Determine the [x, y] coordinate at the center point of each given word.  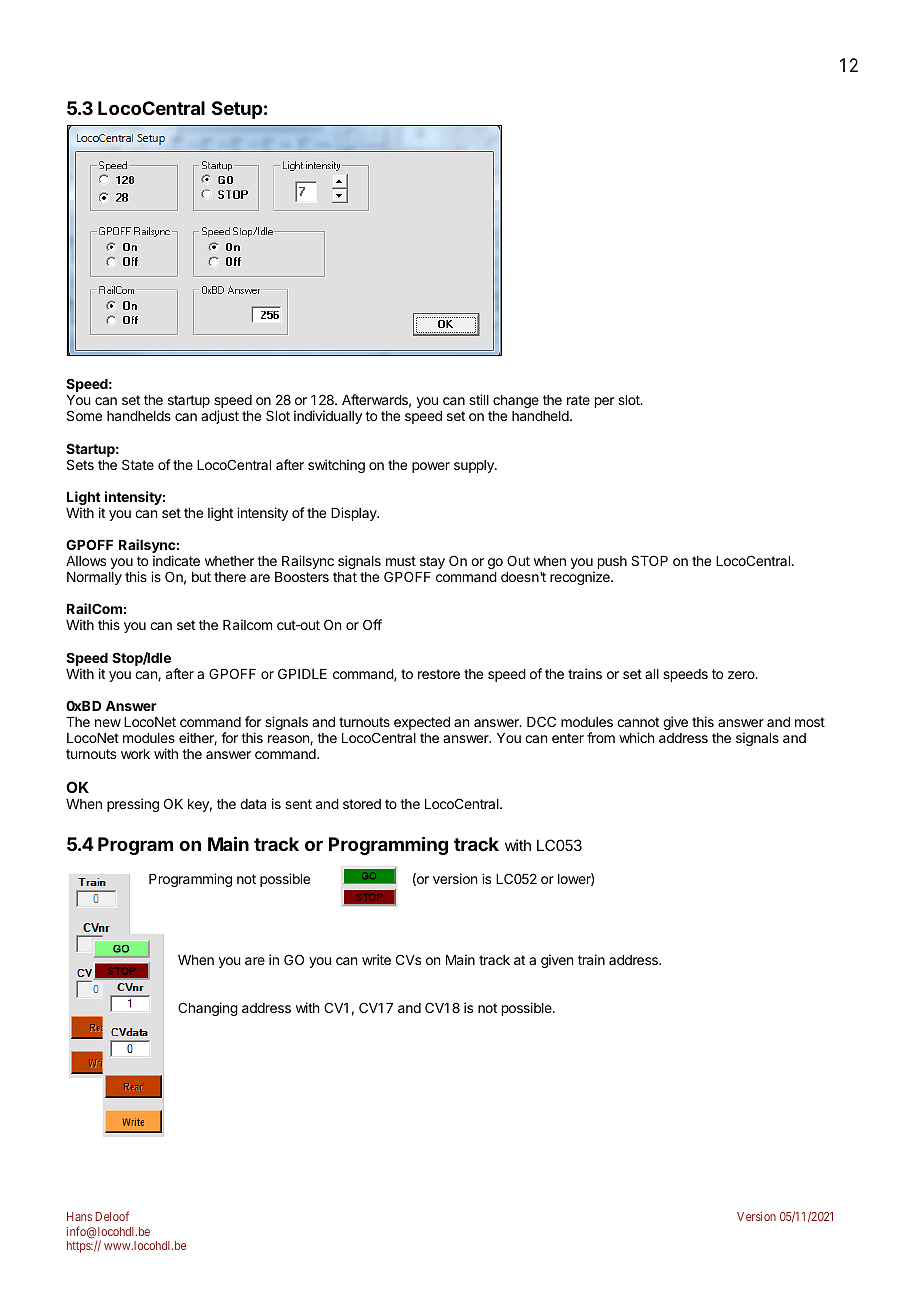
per [604, 402]
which [636, 737]
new [108, 723]
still [479, 399]
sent [298, 804]
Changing [208, 1009]
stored [362, 804]
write [376, 959]
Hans [79, 1216]
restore [439, 674]
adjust [220, 417]
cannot [638, 722]
